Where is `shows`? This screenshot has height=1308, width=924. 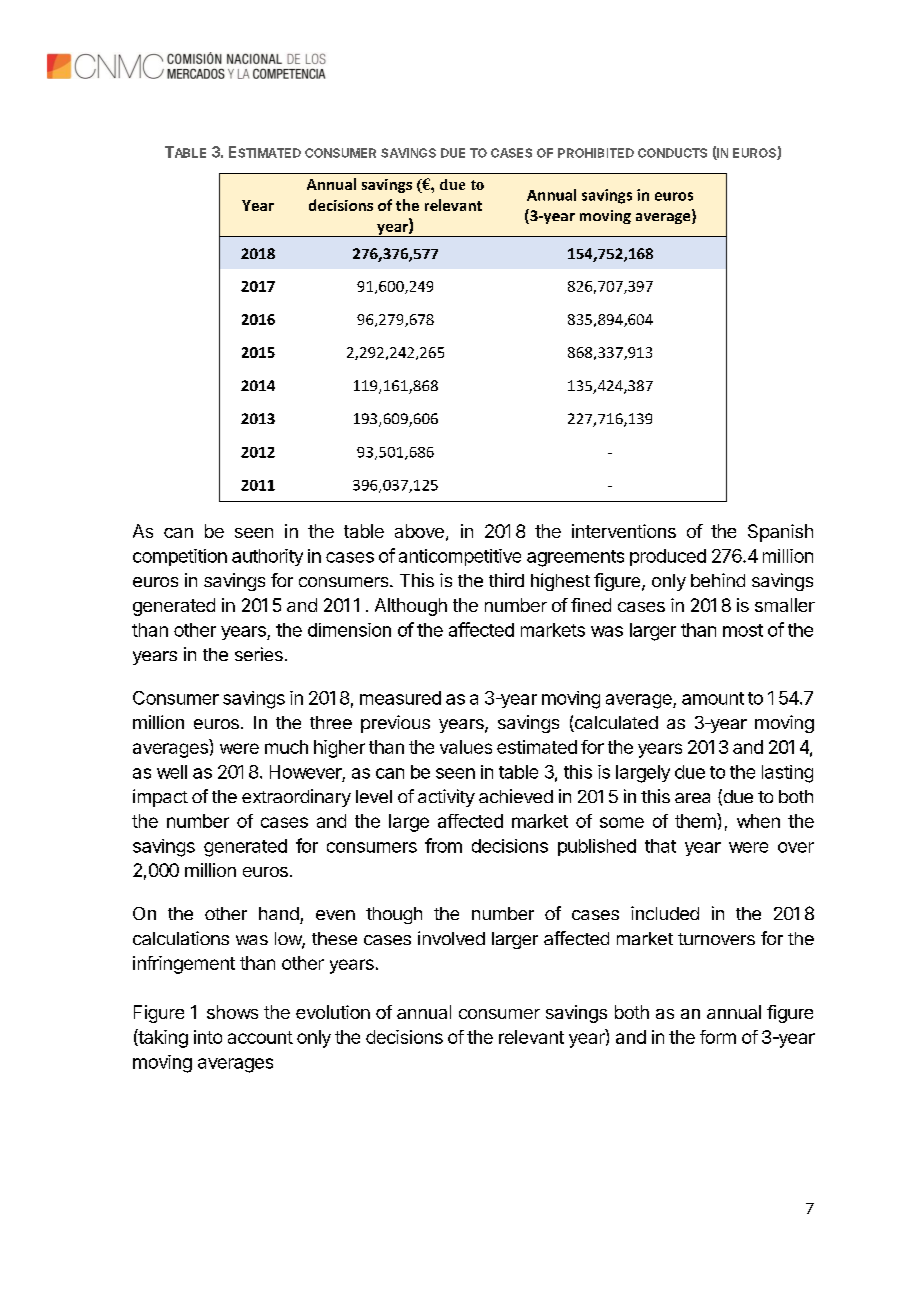 shows is located at coordinates (232, 1012).
